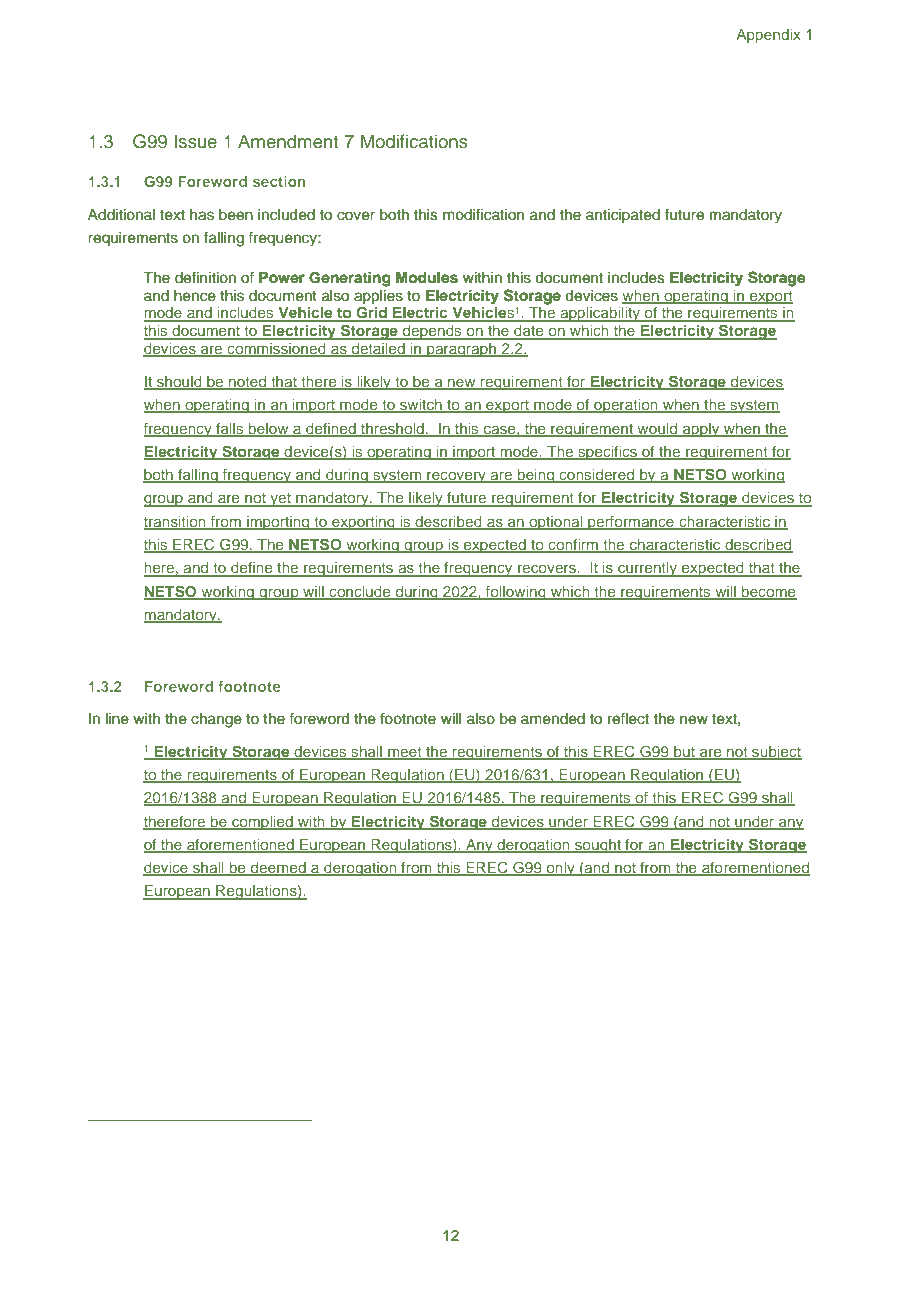  What do you see at coordinates (195, 141) in the image?
I see `Issue` at bounding box center [195, 141].
